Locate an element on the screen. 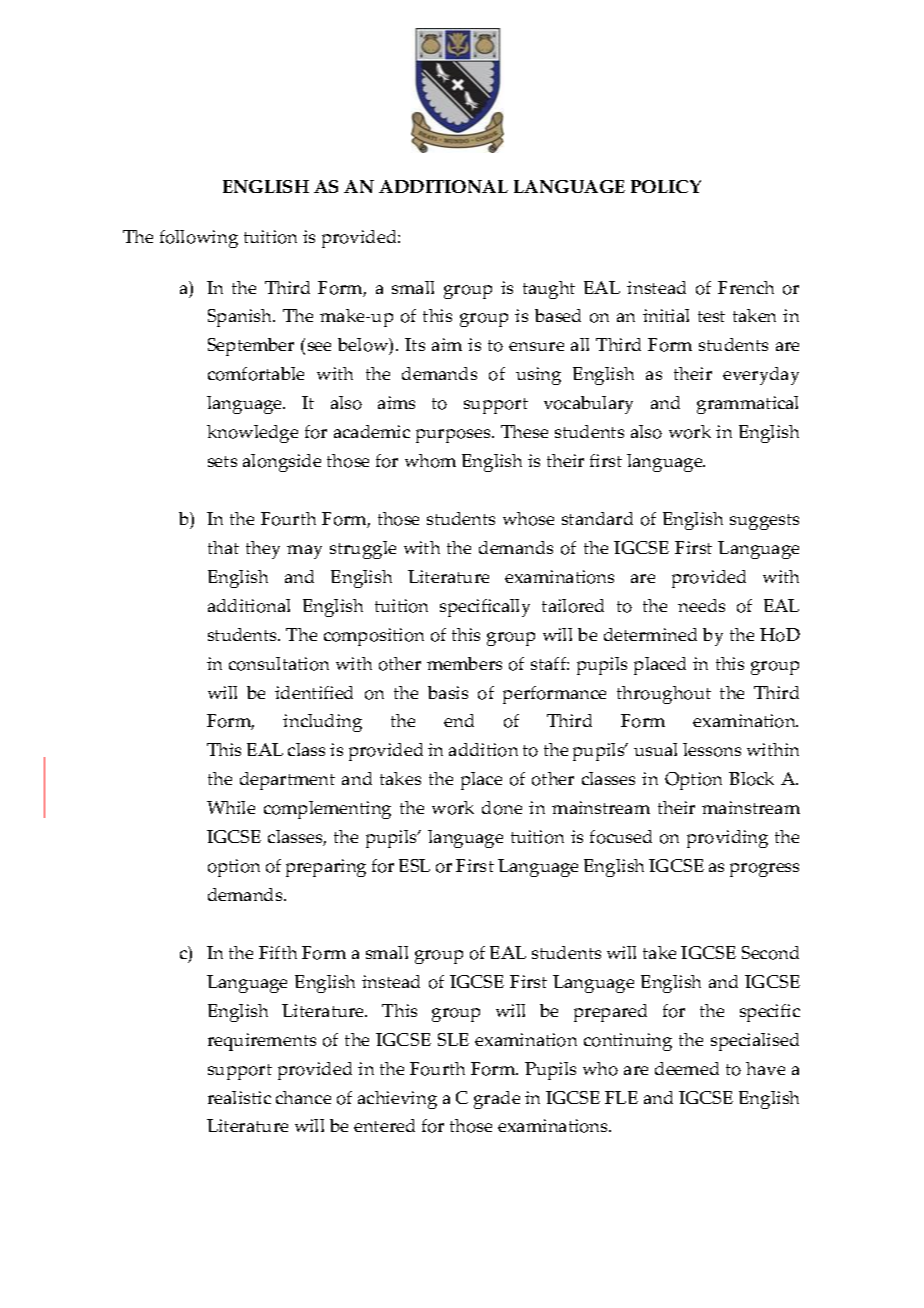  end is located at coordinates (459, 720).
